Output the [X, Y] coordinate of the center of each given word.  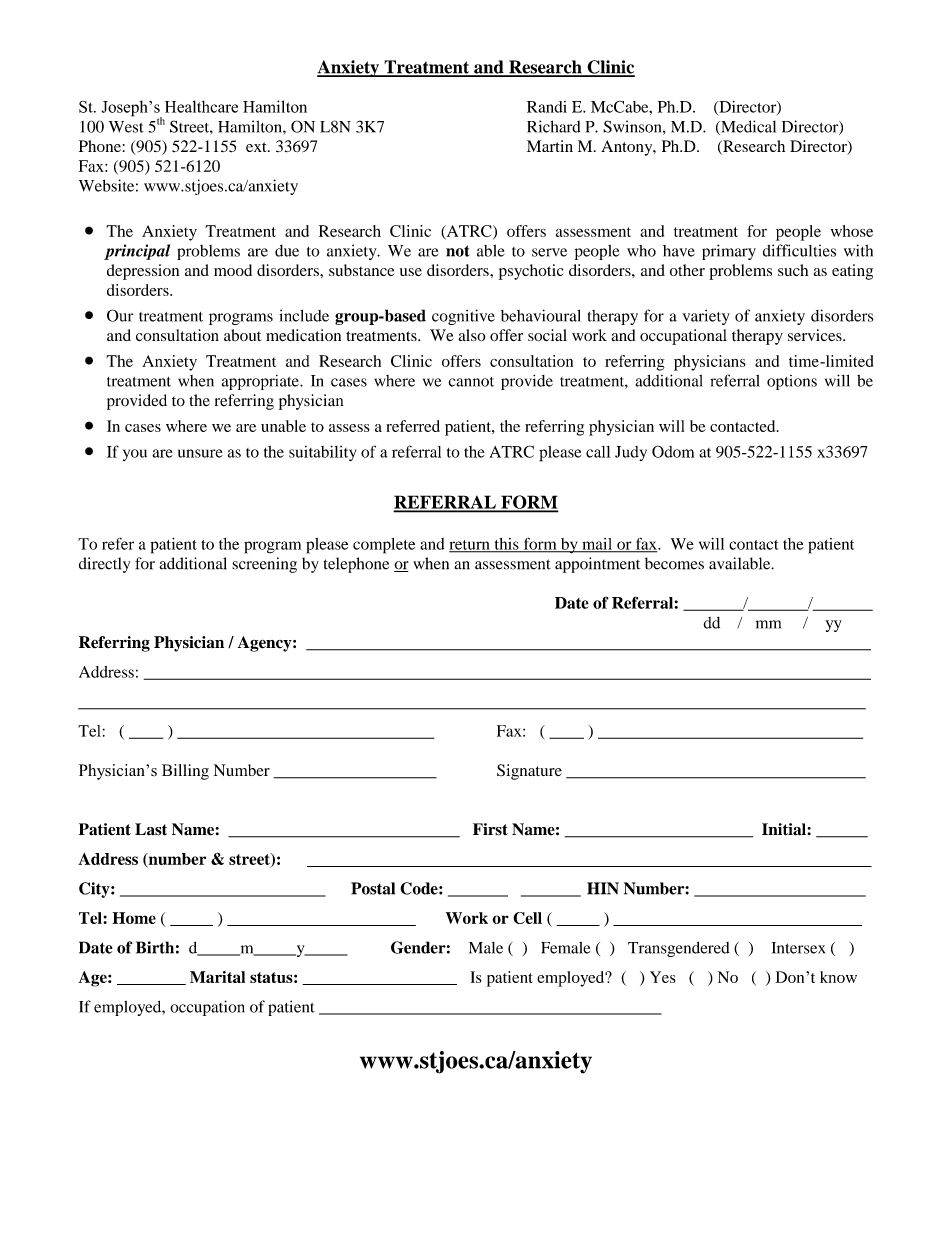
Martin [550, 146]
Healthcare [201, 106]
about [242, 335]
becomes [674, 563]
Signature [529, 772]
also [471, 335]
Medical [747, 127]
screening [264, 565]
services [816, 335]
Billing [185, 772]
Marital [217, 977]
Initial [784, 829]
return [470, 546]
